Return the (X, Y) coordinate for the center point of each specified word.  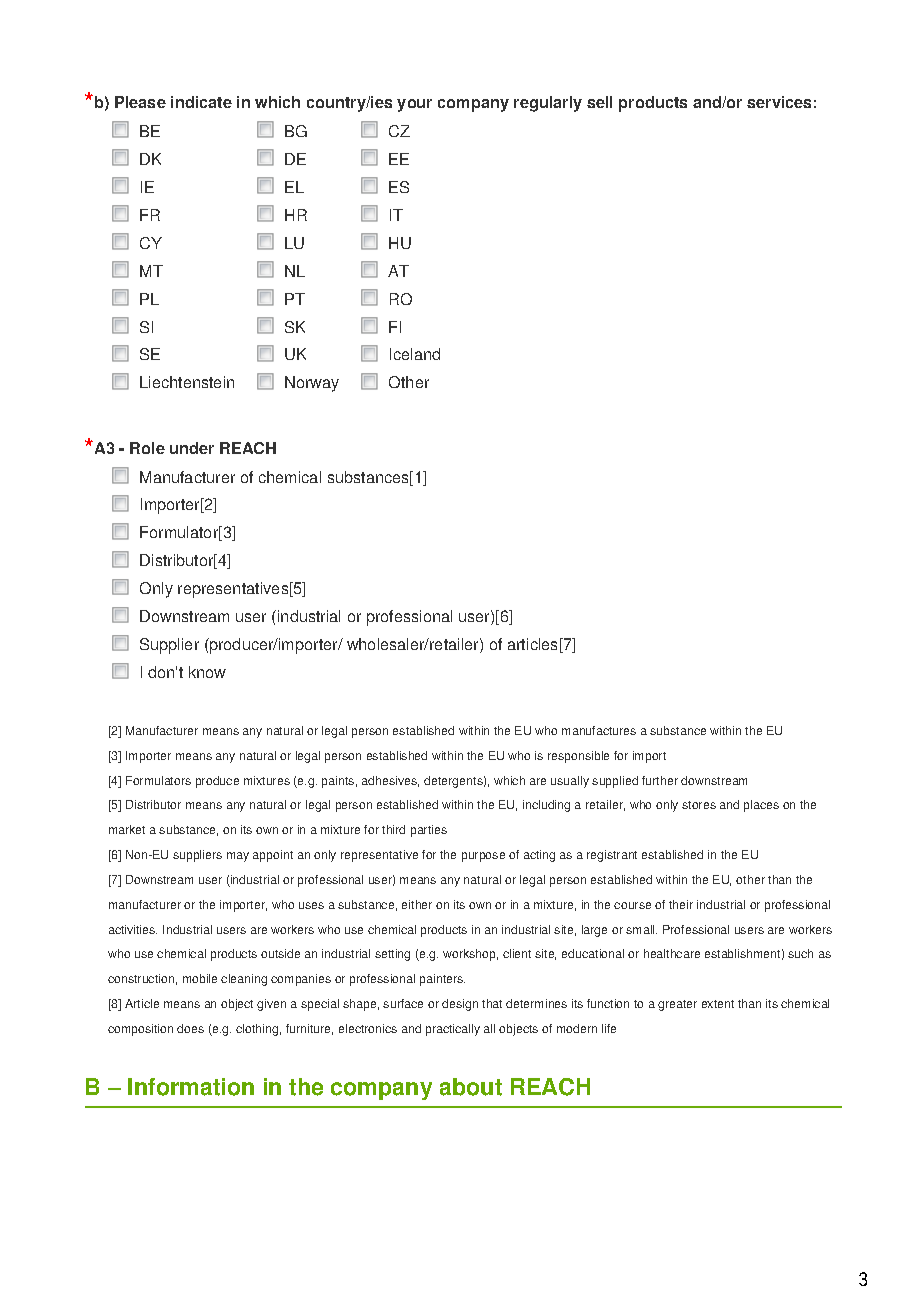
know (207, 672)
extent (718, 1004)
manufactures (599, 730)
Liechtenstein (187, 382)
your (414, 105)
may (238, 857)
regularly (548, 104)
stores (699, 805)
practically (453, 1030)
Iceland (415, 354)
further (660, 780)
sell (599, 102)
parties (429, 831)
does (190, 1028)
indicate (201, 102)
